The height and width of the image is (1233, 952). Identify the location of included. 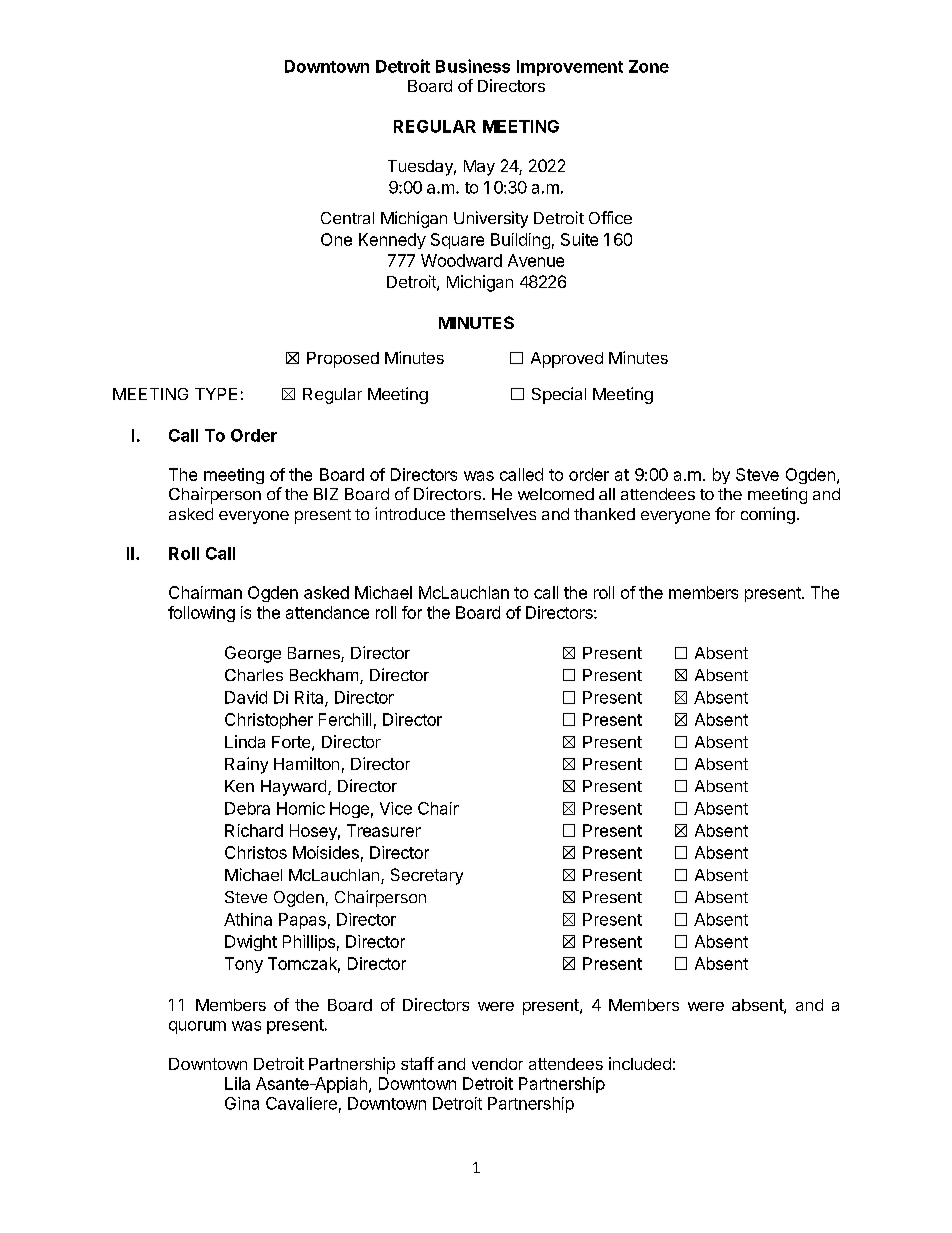
(640, 1063).
